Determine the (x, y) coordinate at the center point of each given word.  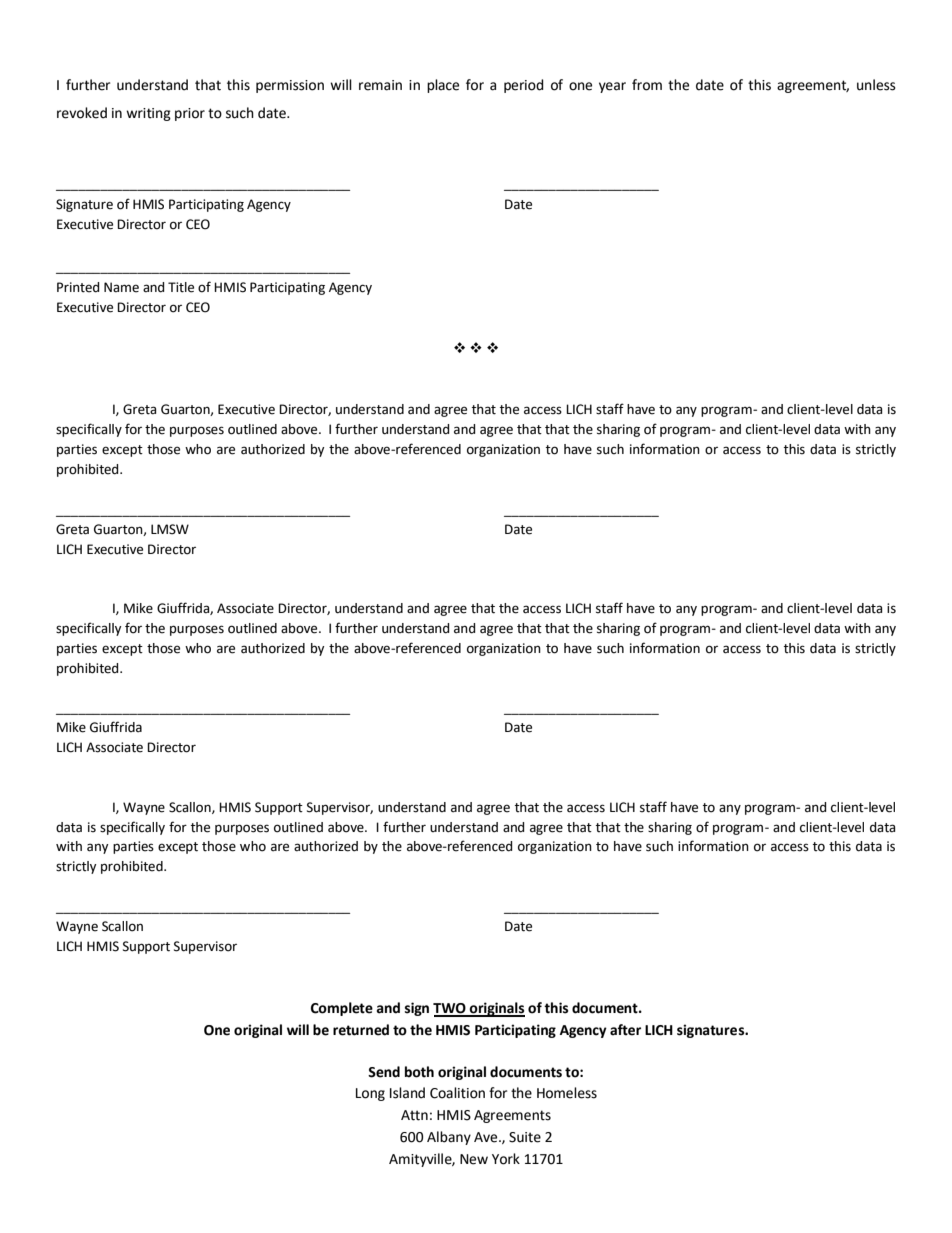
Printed (78, 287)
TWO (450, 1009)
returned (361, 1030)
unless (876, 85)
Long (370, 1094)
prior (190, 114)
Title (181, 287)
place (443, 86)
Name (121, 287)
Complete (342, 1009)
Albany (449, 1138)
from (647, 85)
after (625, 1030)
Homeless (567, 1093)
